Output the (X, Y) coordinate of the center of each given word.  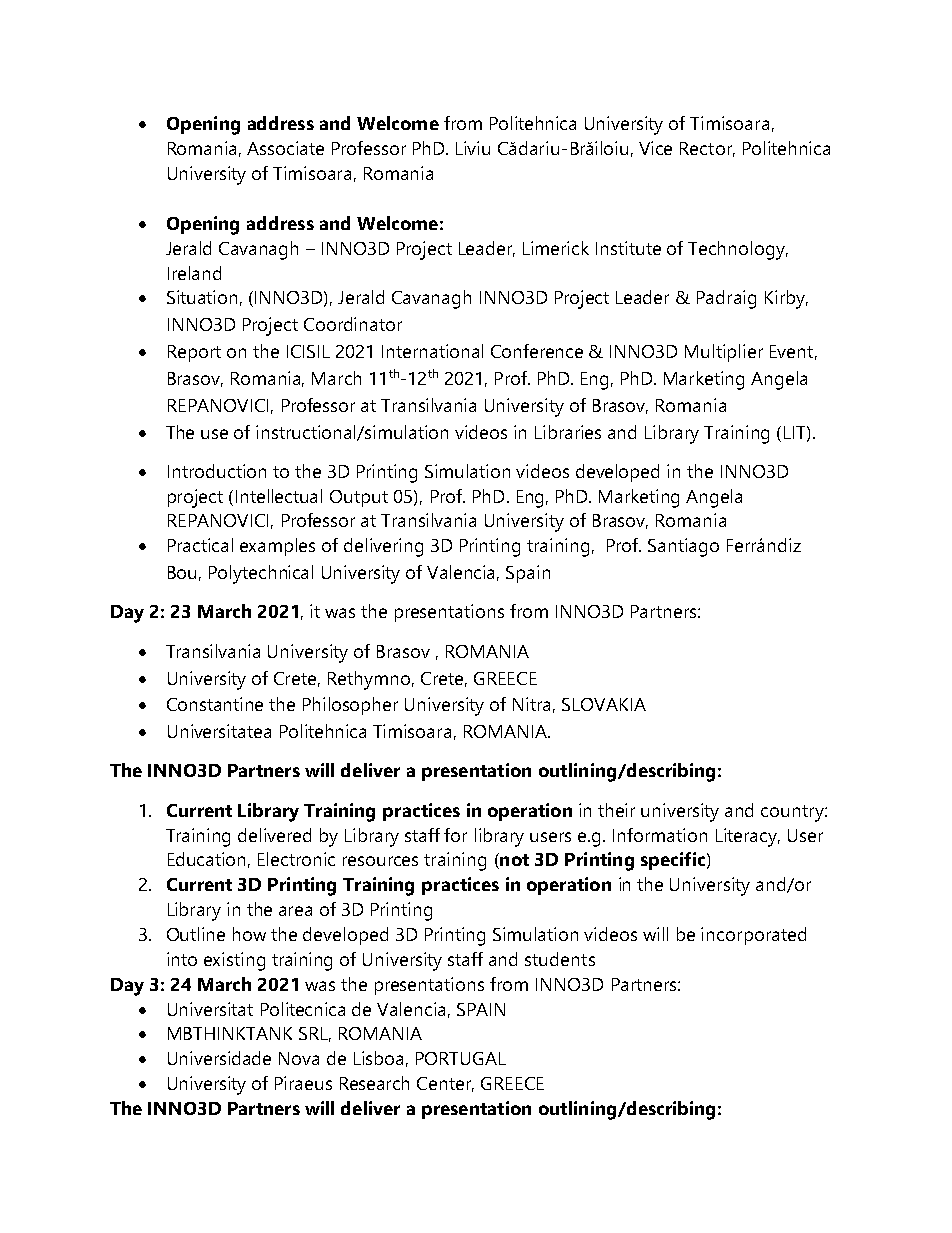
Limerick (556, 248)
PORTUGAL (461, 1058)
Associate (285, 148)
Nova (299, 1058)
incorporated (753, 936)
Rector (707, 149)
